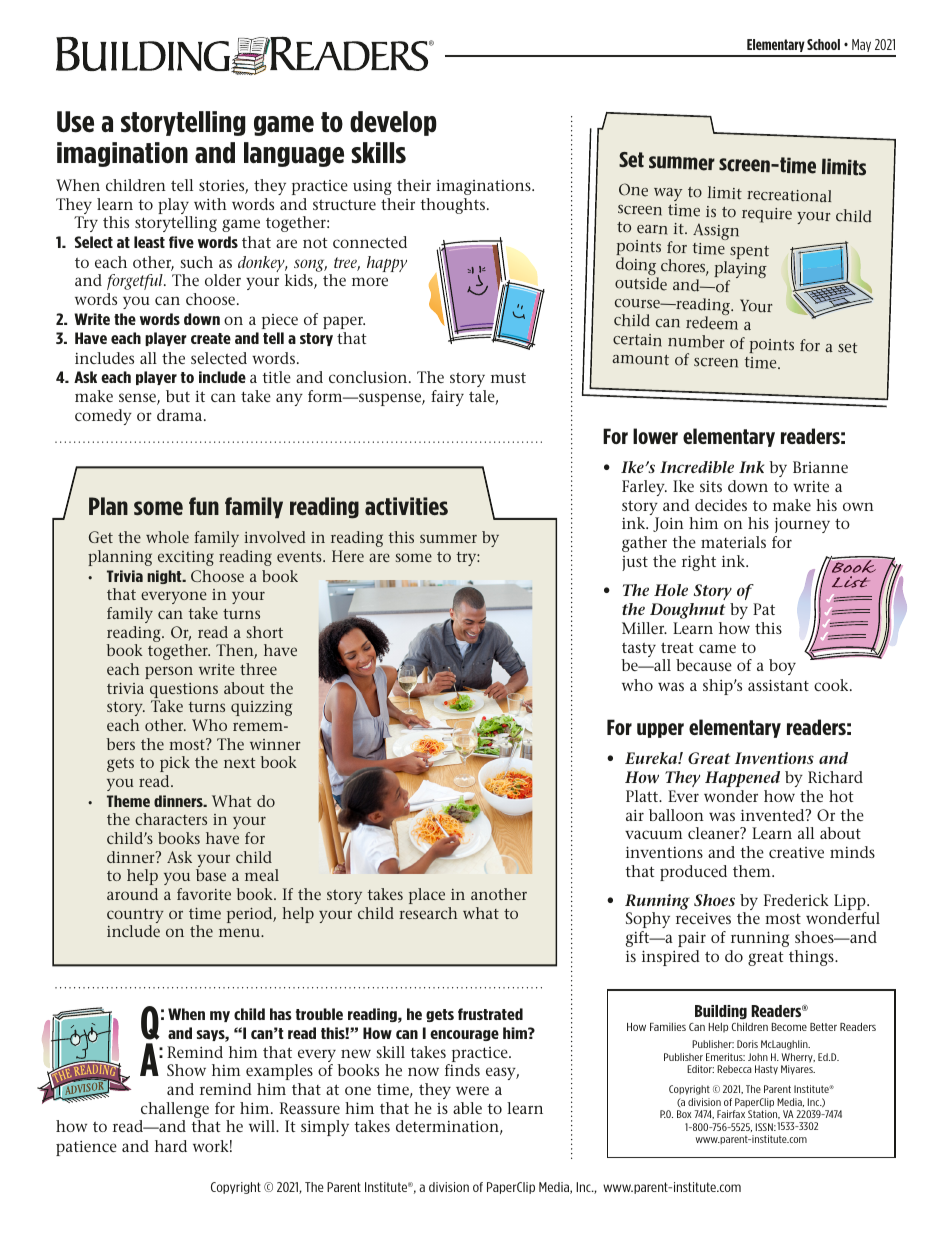  Describe the element at coordinates (294, 154) in the screenshot. I see `language` at that location.
